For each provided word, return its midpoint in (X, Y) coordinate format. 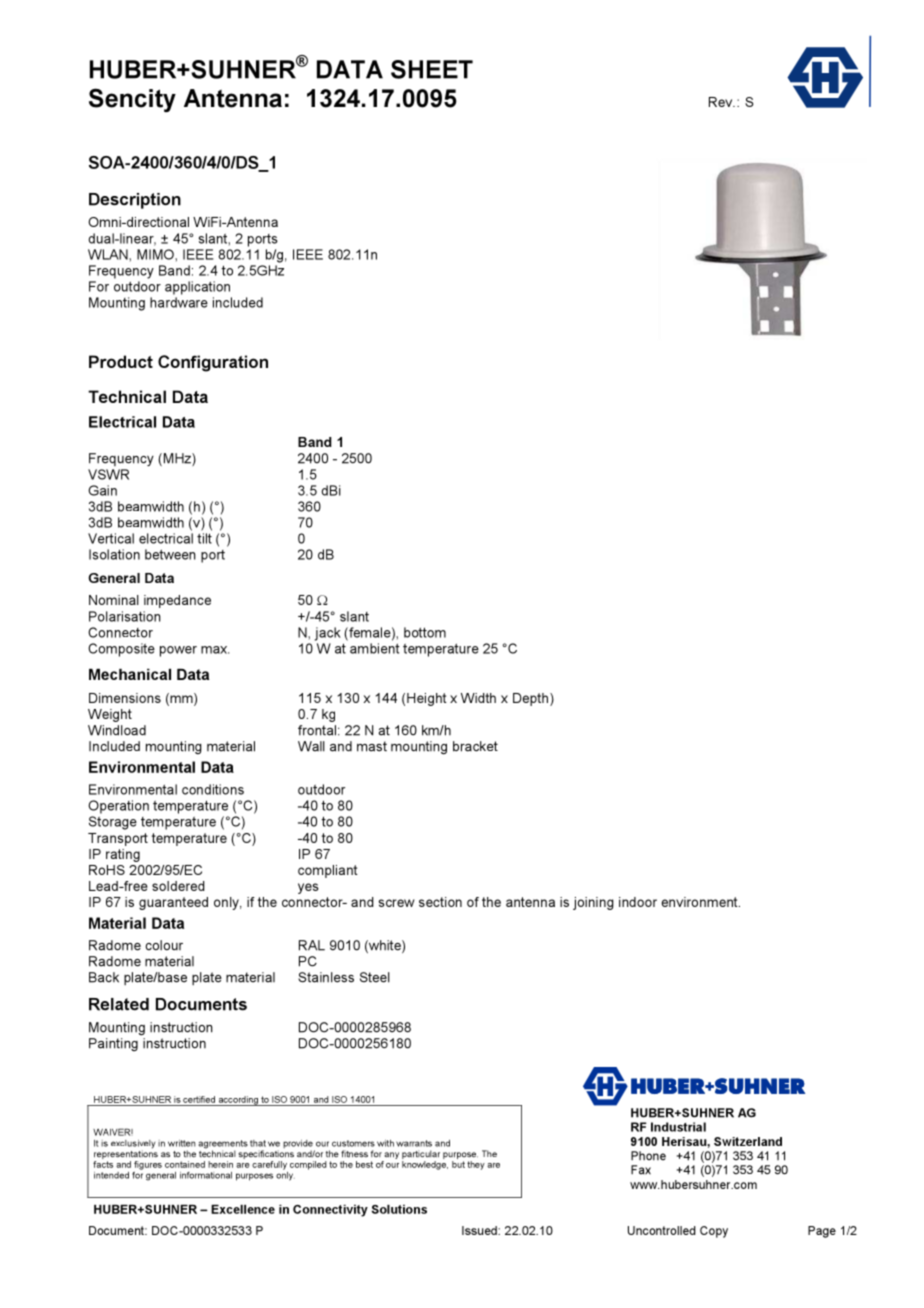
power (178, 651)
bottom (425, 632)
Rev (722, 102)
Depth (532, 699)
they (476, 1165)
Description (135, 201)
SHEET (432, 69)
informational (206, 1175)
